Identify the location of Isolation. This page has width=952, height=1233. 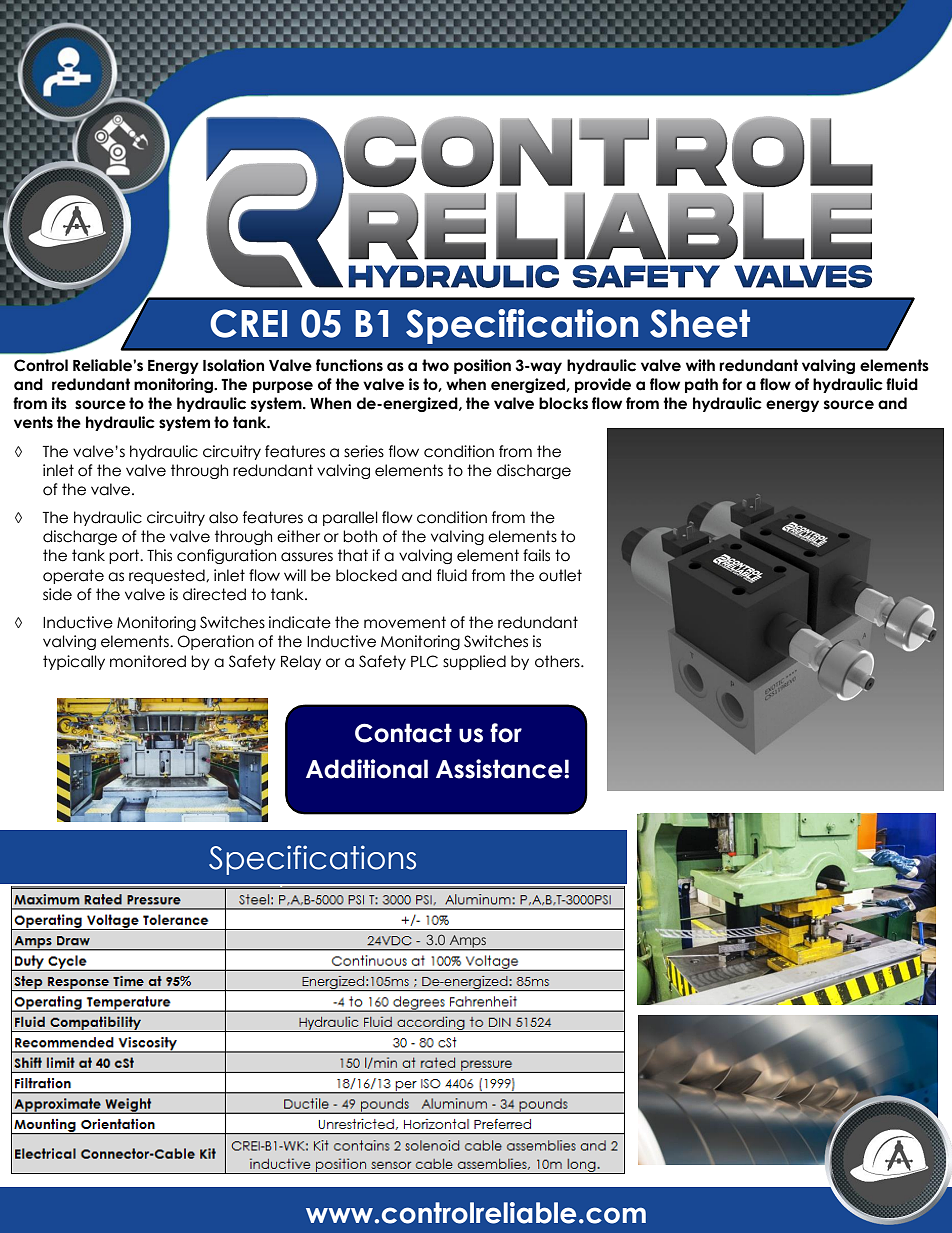
(233, 365).
